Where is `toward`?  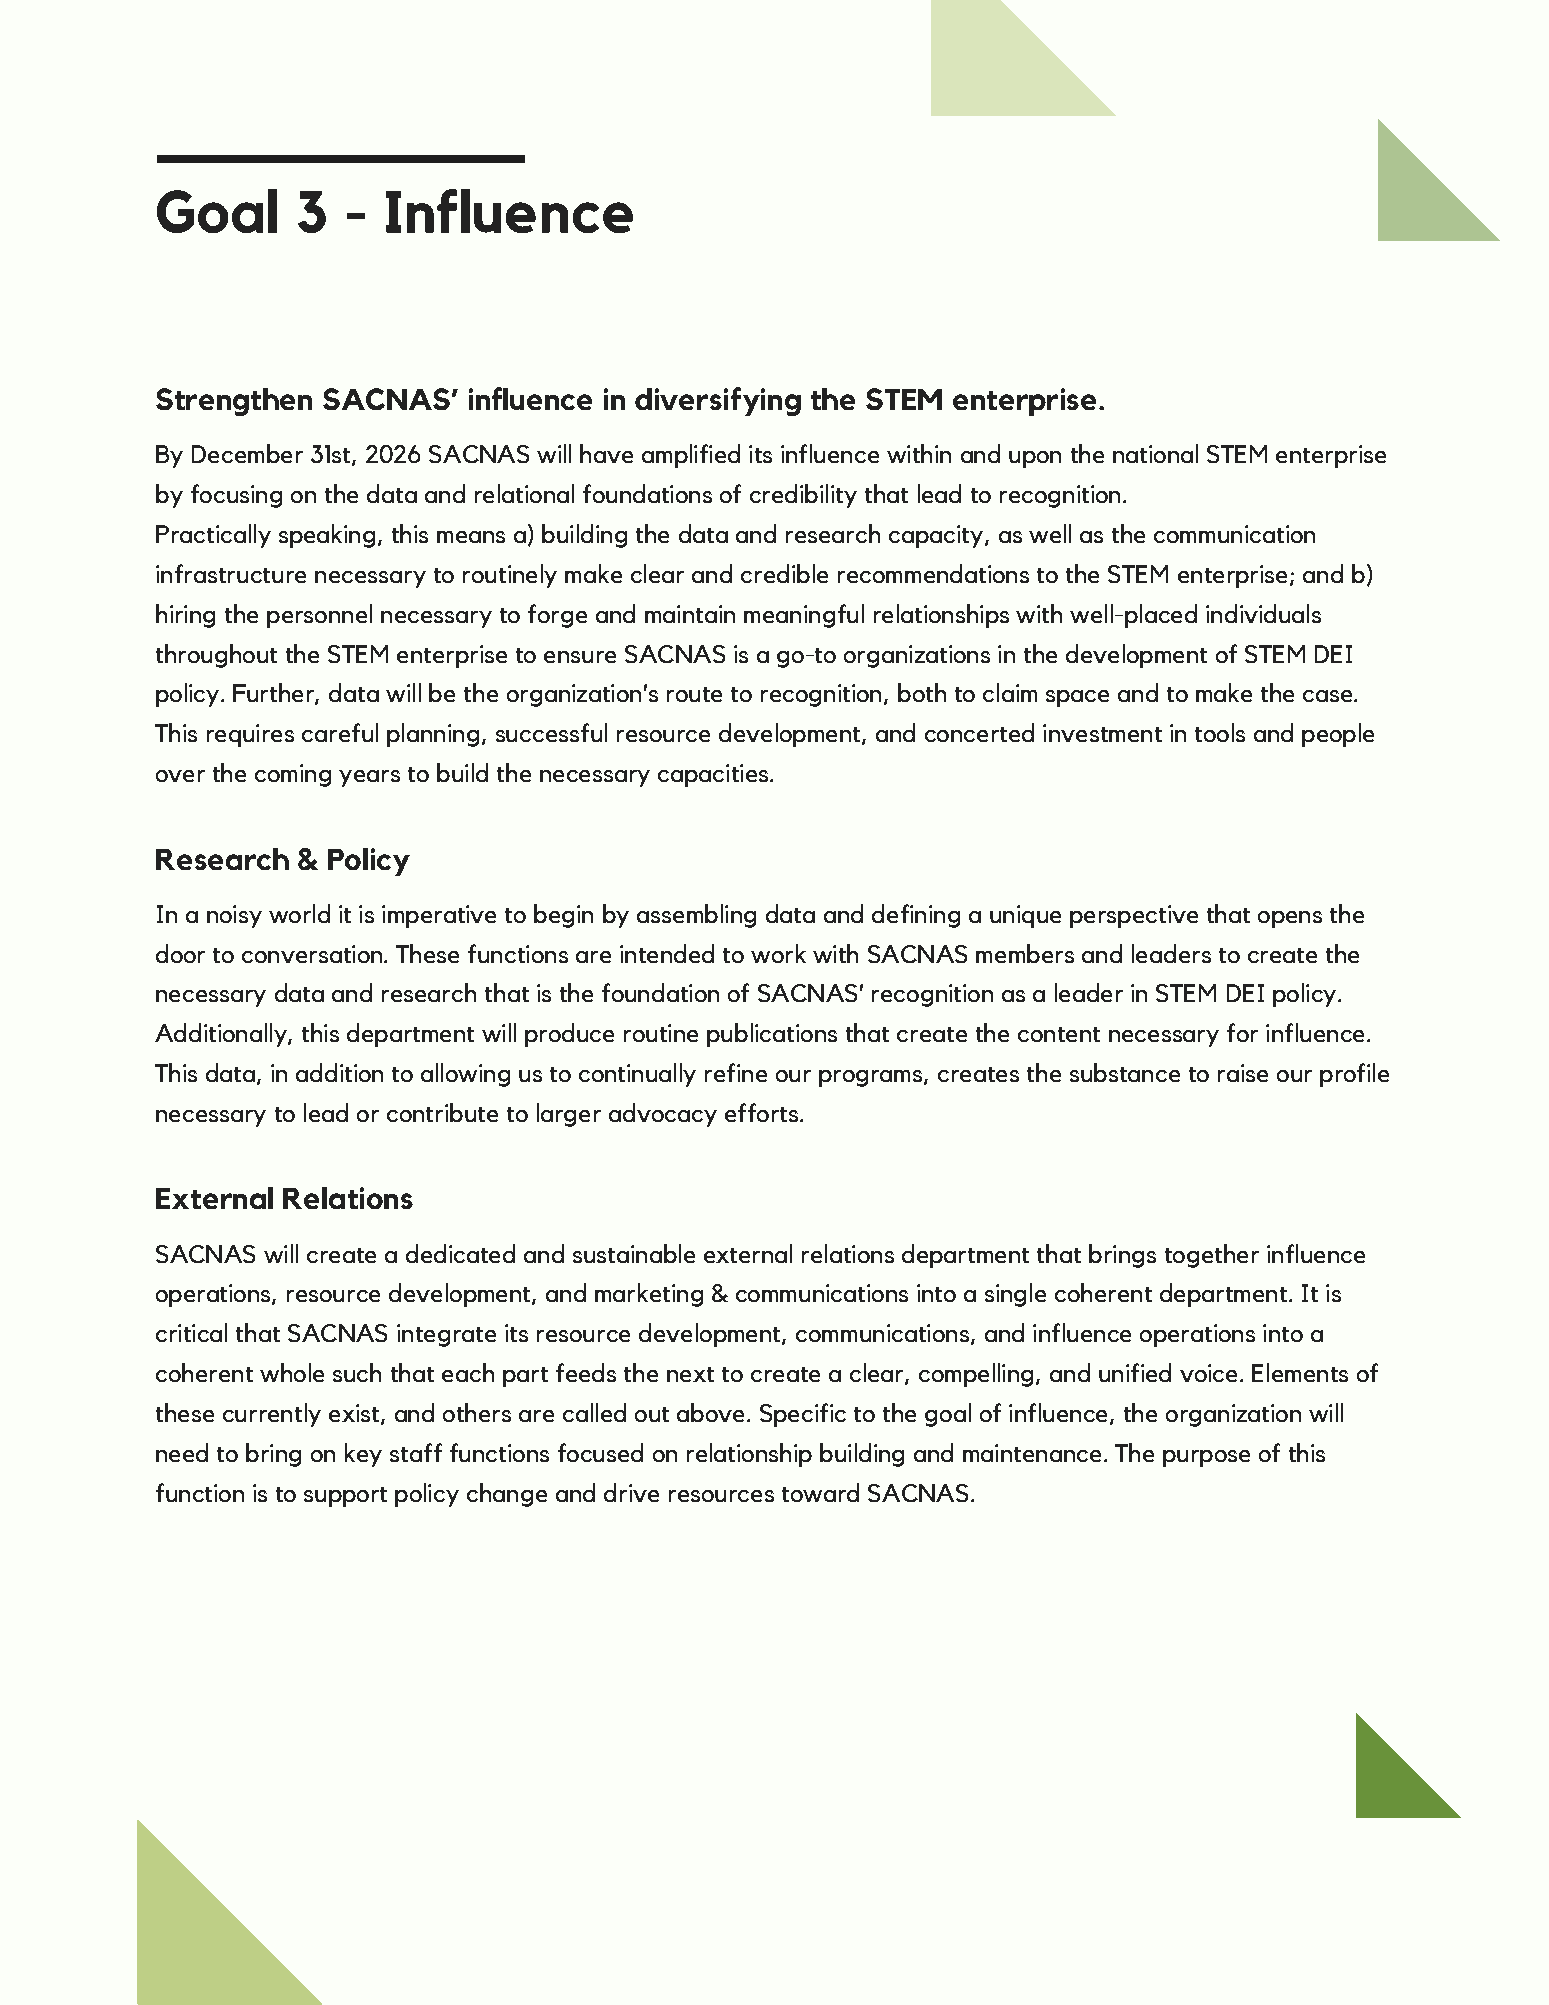
toward is located at coordinates (820, 1492).
